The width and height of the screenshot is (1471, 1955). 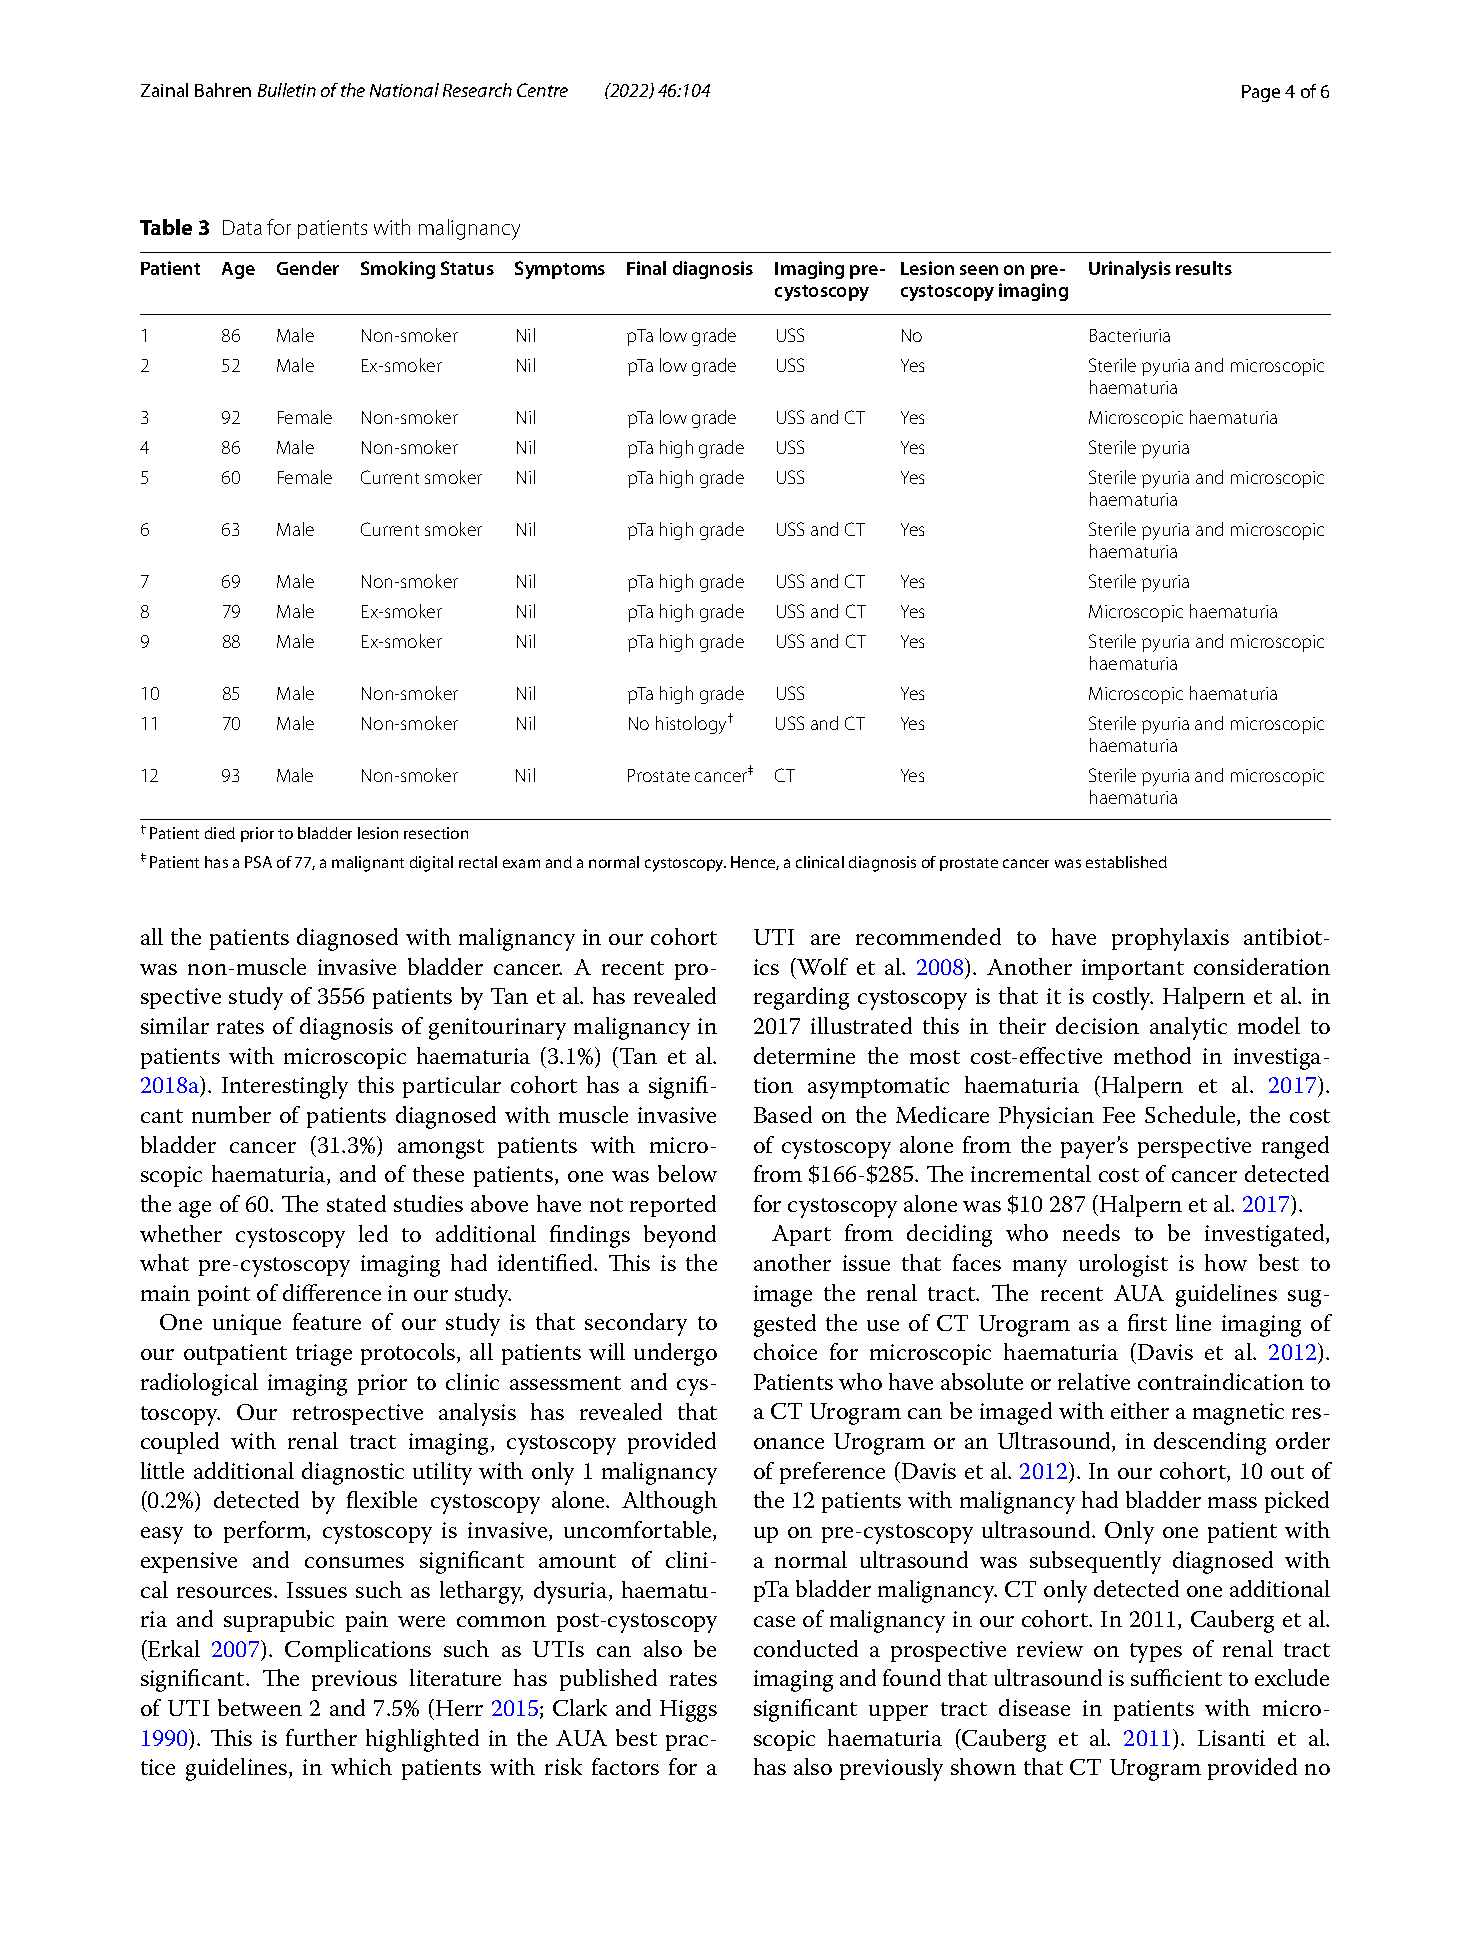 What do you see at coordinates (646, 268) in the screenshot?
I see `Final` at bounding box center [646, 268].
